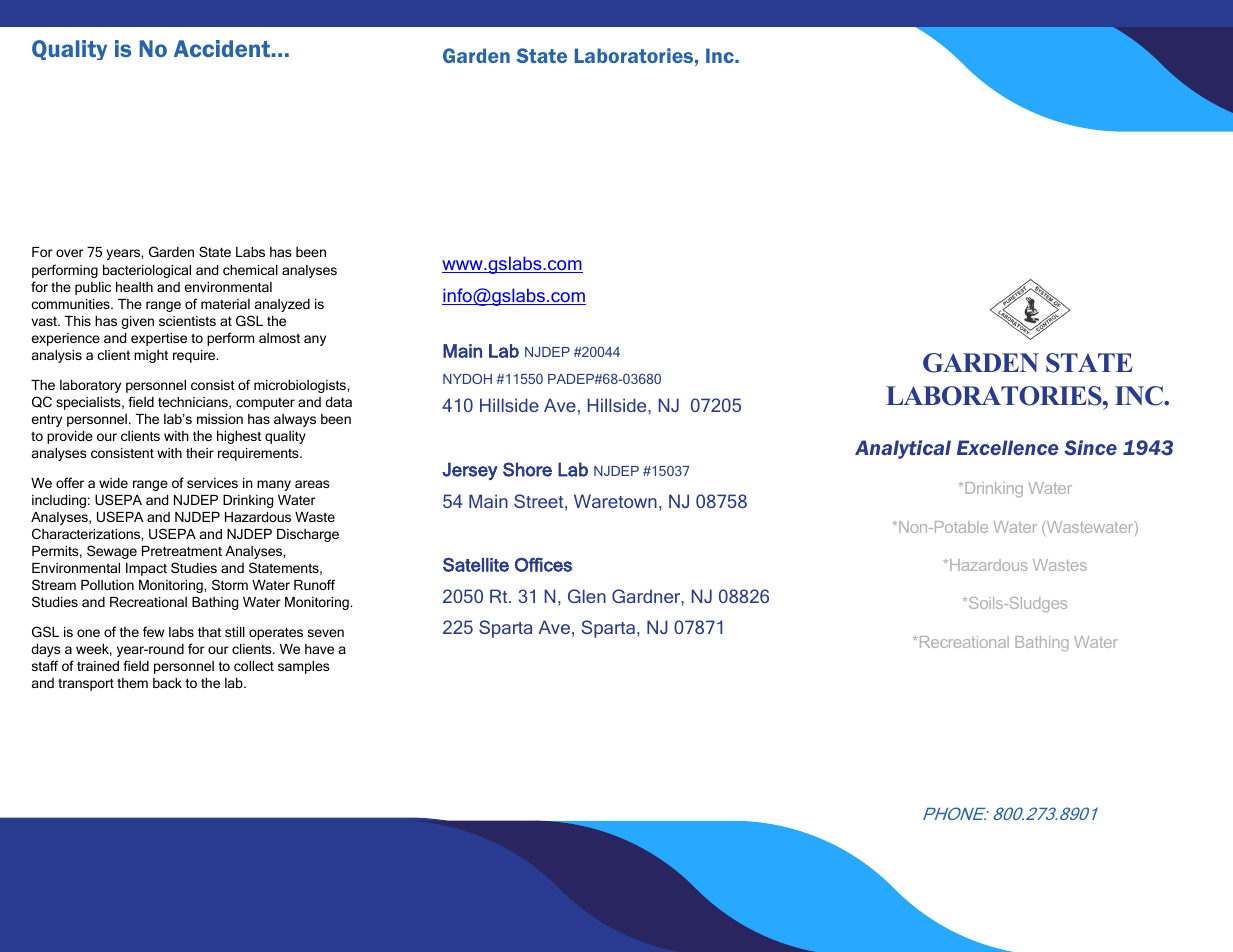 The height and width of the document is (952, 1233). What do you see at coordinates (223, 48) in the document?
I see `Accident` at bounding box center [223, 48].
